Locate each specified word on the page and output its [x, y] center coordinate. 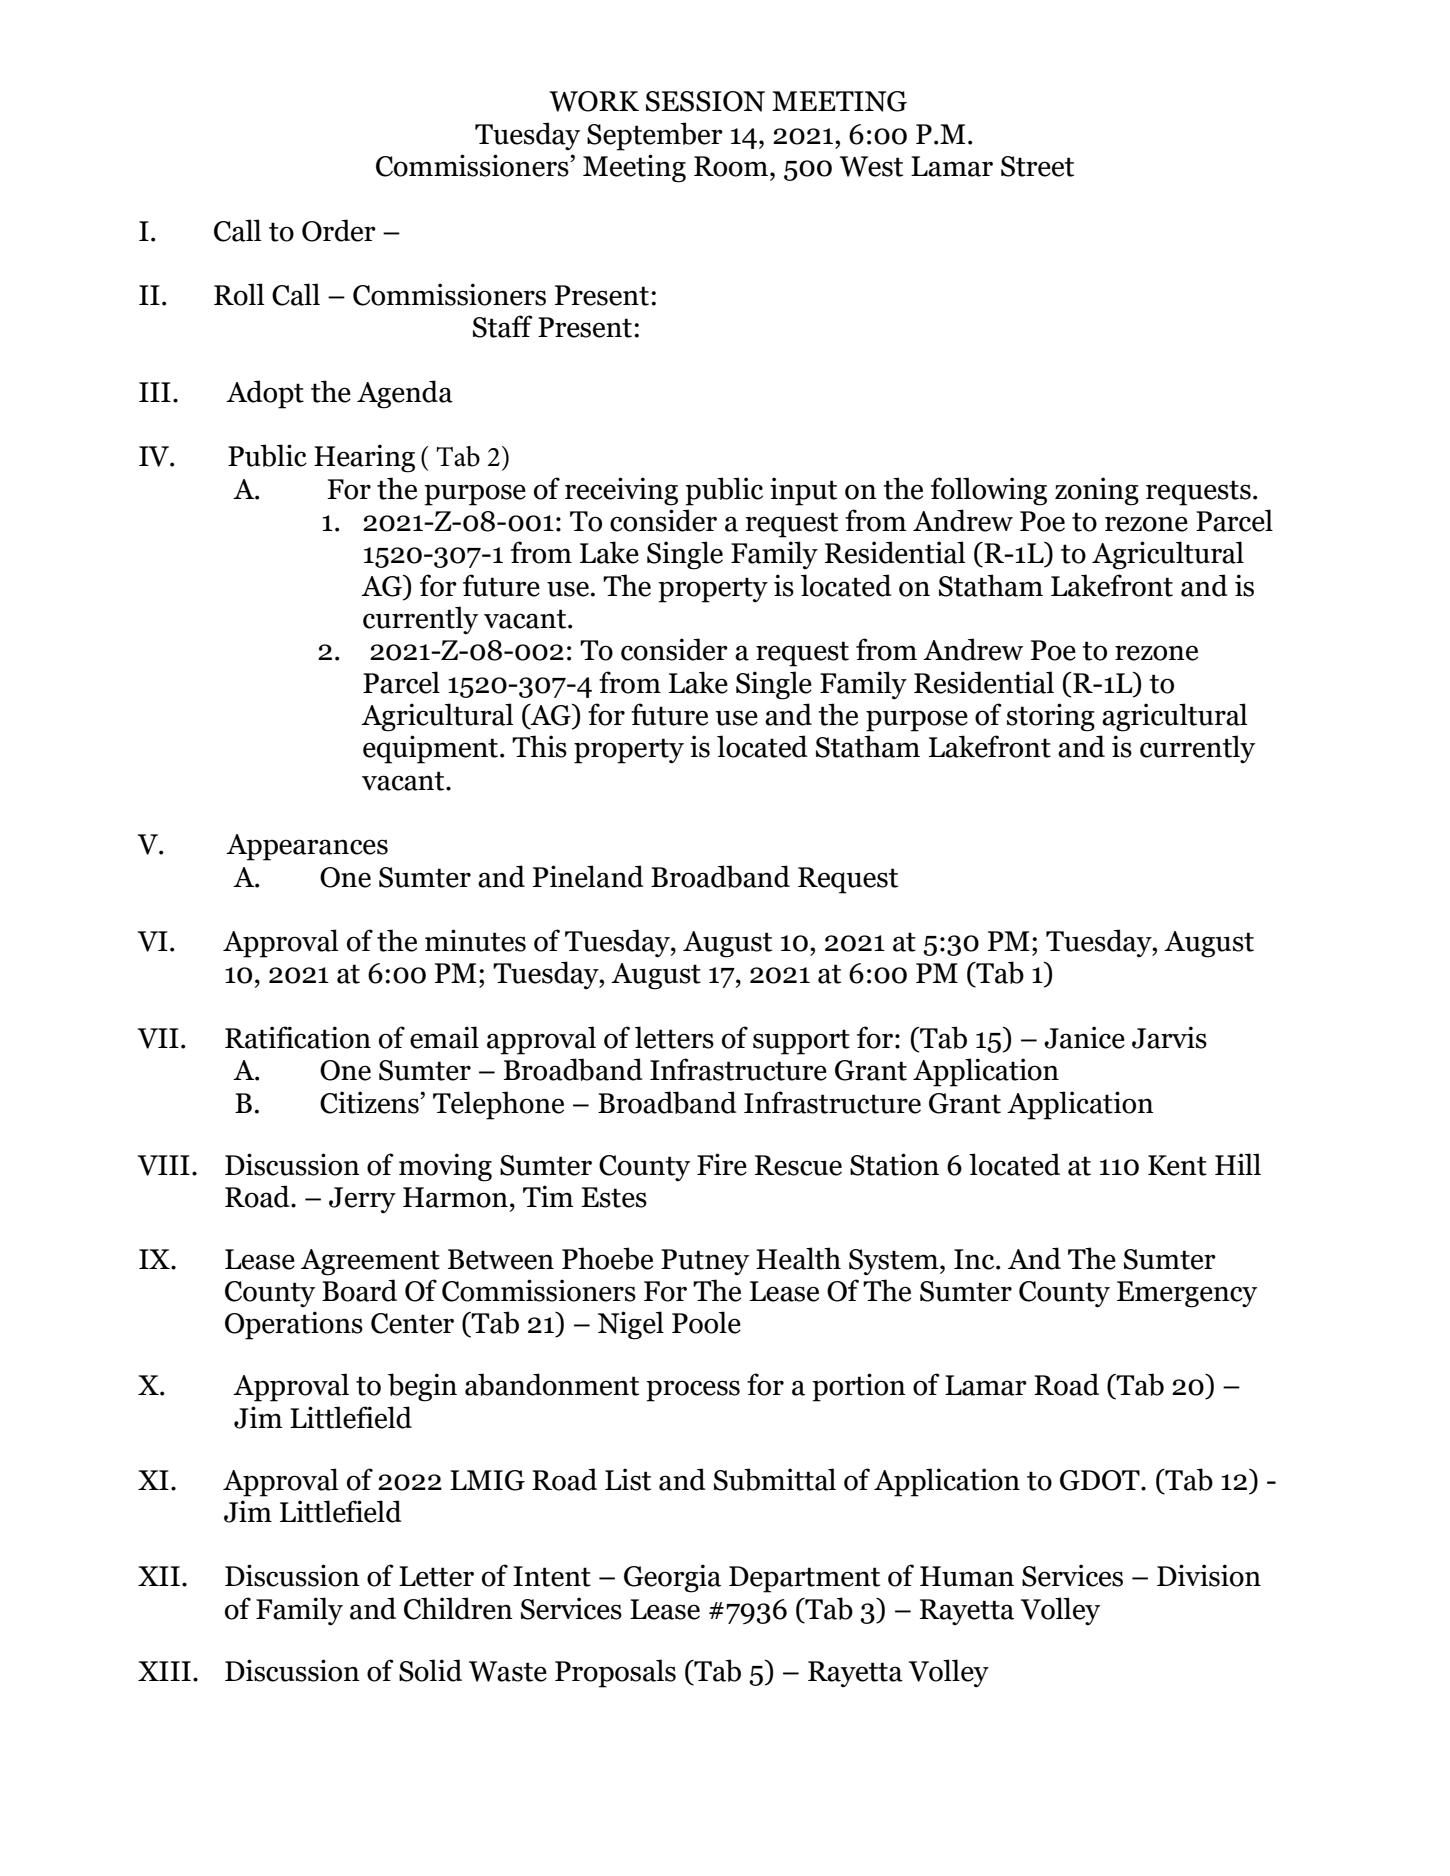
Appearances [307, 847]
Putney [705, 1262]
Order [339, 230]
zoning [1097, 491]
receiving [621, 491]
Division [1209, 1575]
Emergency [1187, 1294]
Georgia [672, 1578]
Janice [1084, 1037]
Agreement [370, 1262]
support [801, 1042]
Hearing [364, 458]
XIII [164, 1671]
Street [1037, 166]
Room [732, 166]
